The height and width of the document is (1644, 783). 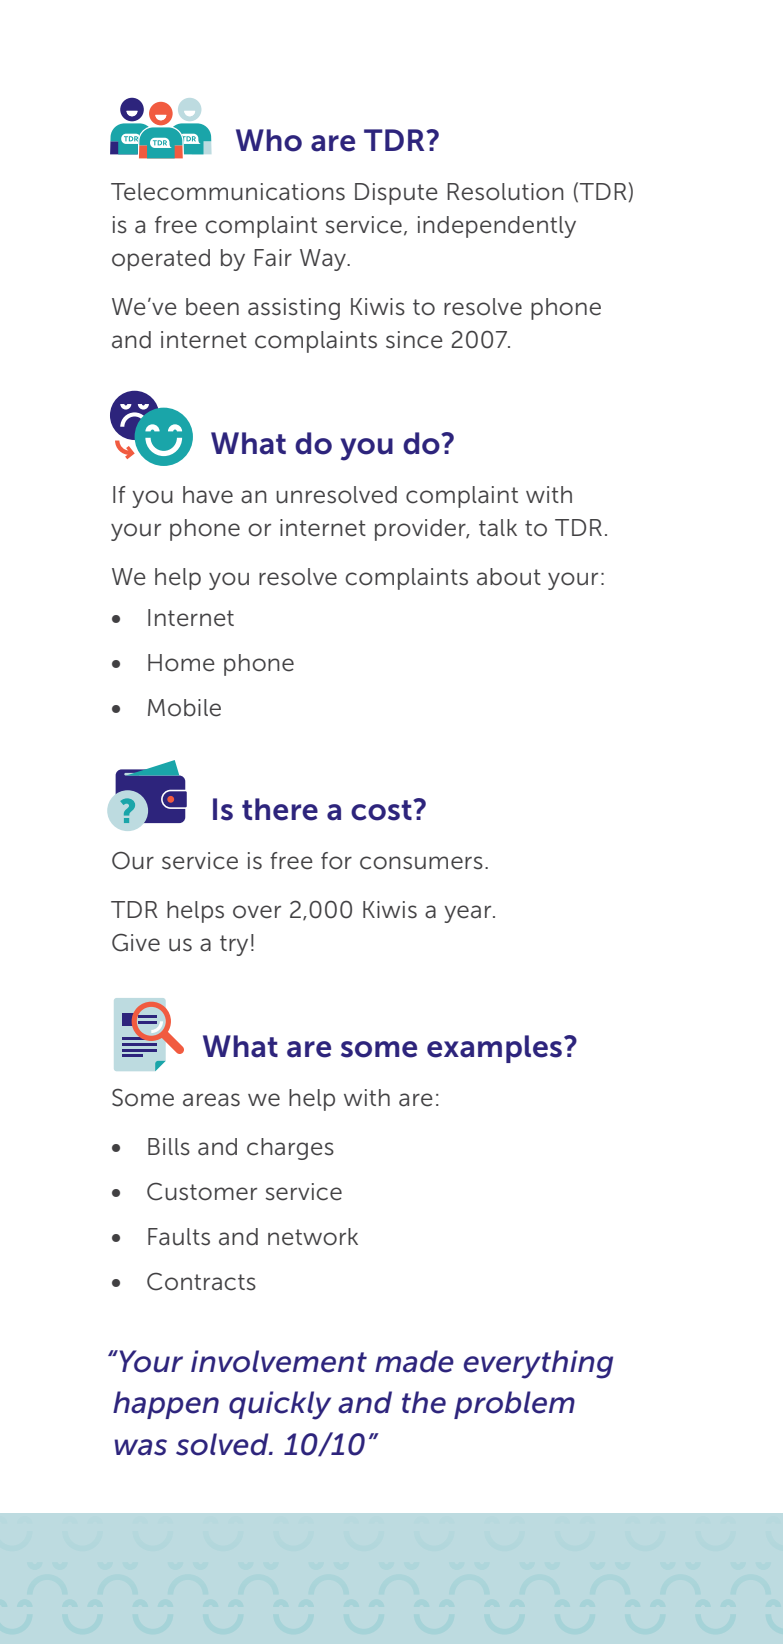 I want to click on have, so click(x=208, y=495).
